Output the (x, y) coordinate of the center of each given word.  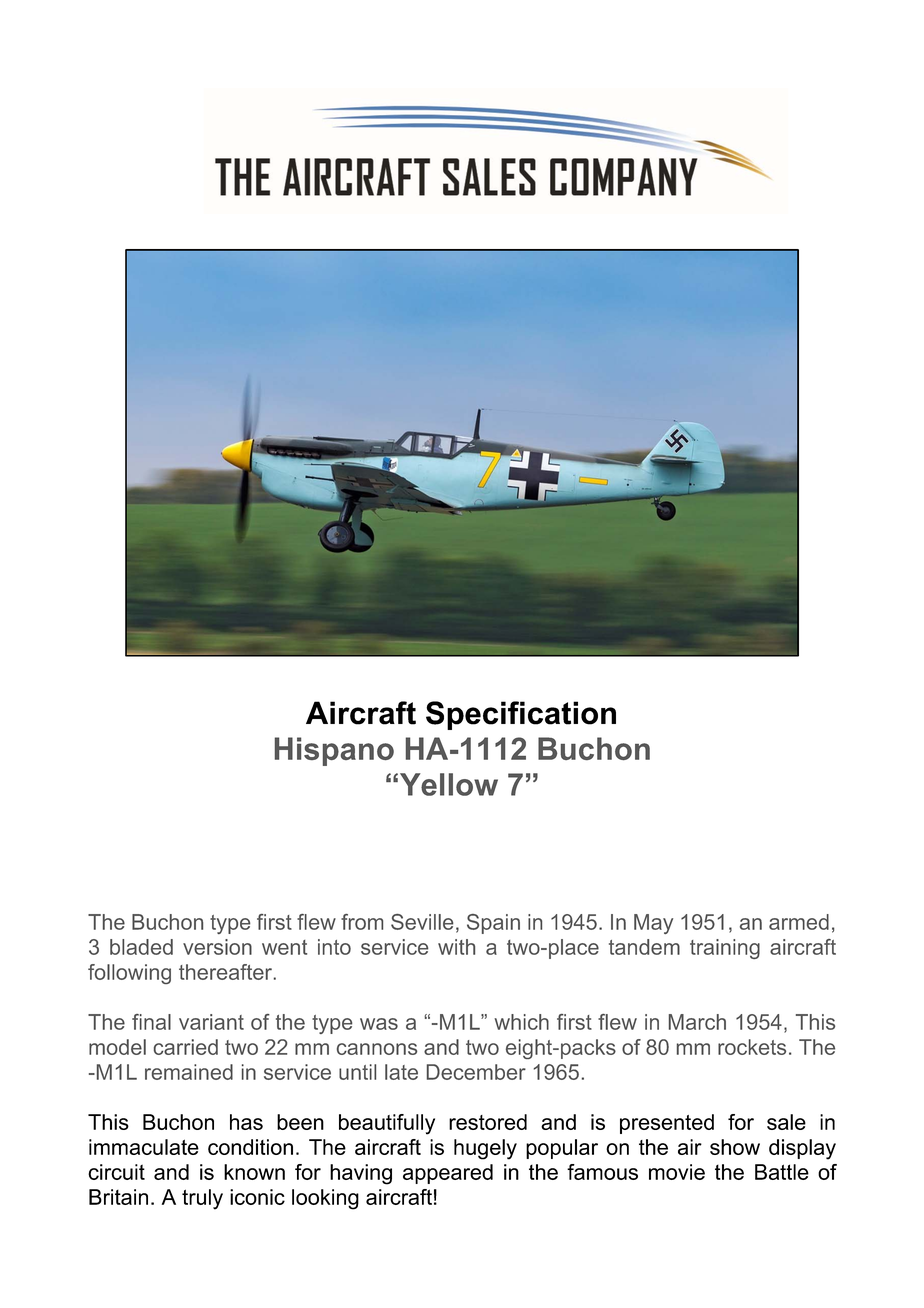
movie (677, 1172)
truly (202, 1199)
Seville (422, 922)
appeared (448, 1174)
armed (799, 922)
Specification (521, 715)
